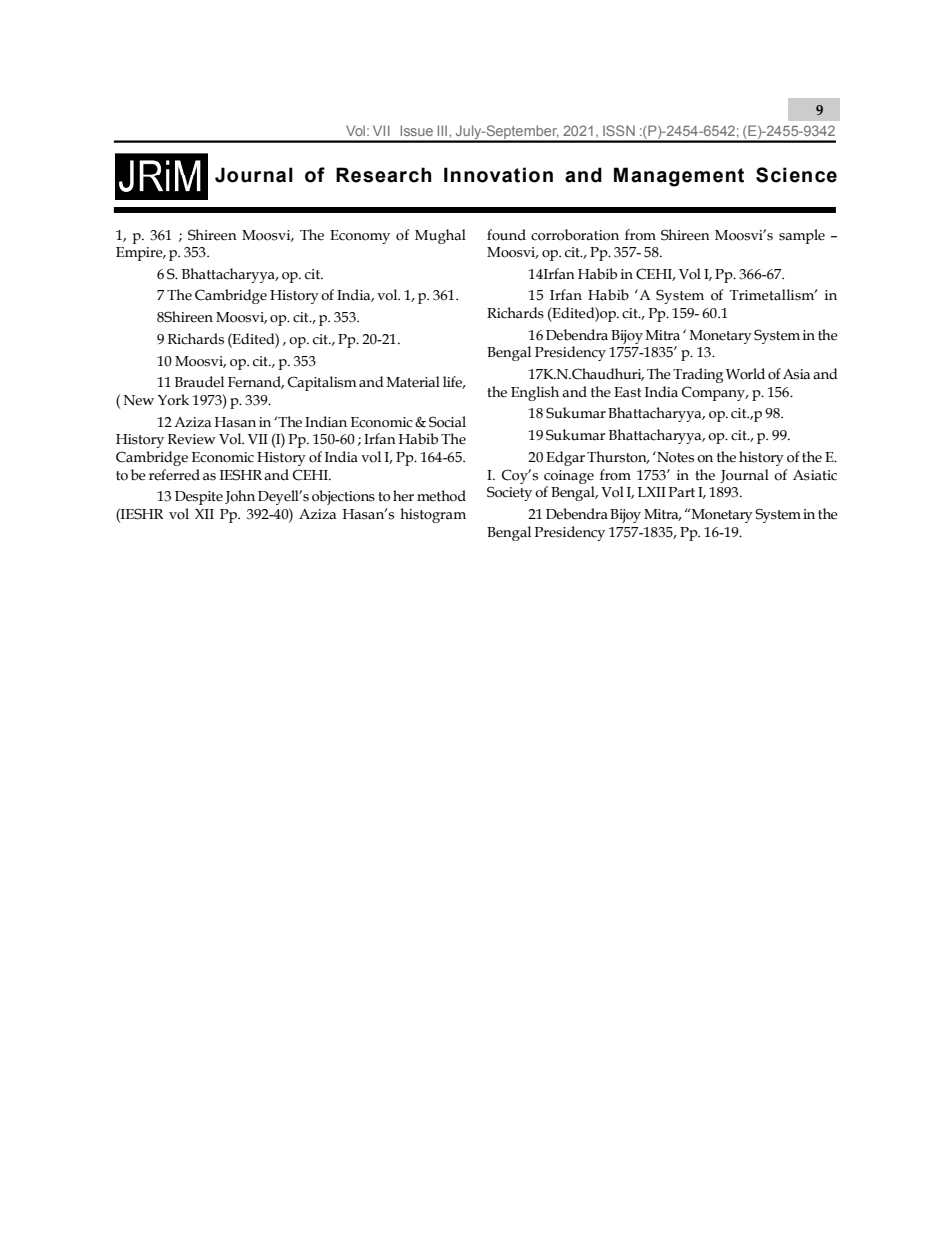  Describe the element at coordinates (619, 130) in the document. I see `ISSN` at that location.
